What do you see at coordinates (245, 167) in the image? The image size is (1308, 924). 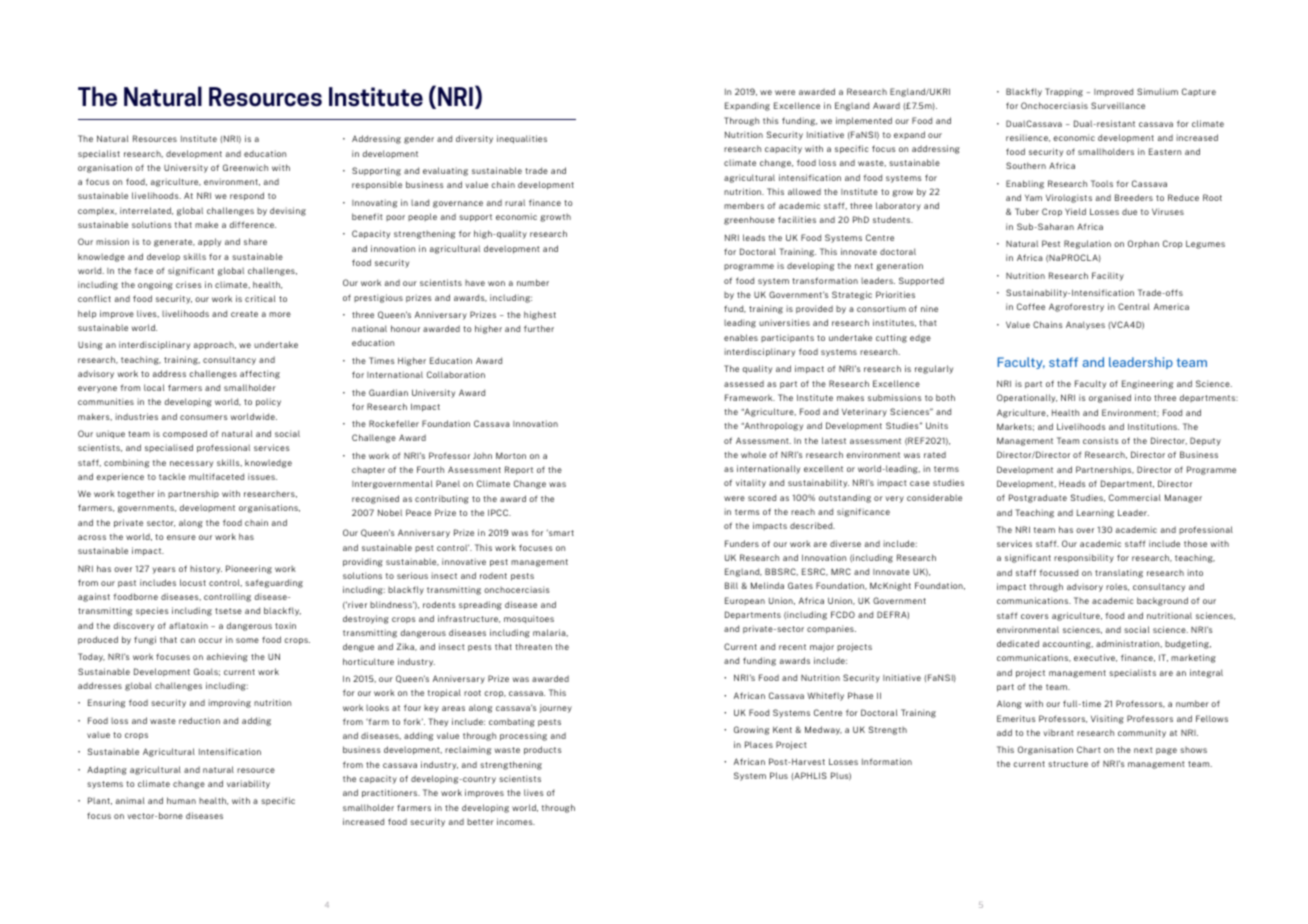 I see `Greenwich` at bounding box center [245, 167].
